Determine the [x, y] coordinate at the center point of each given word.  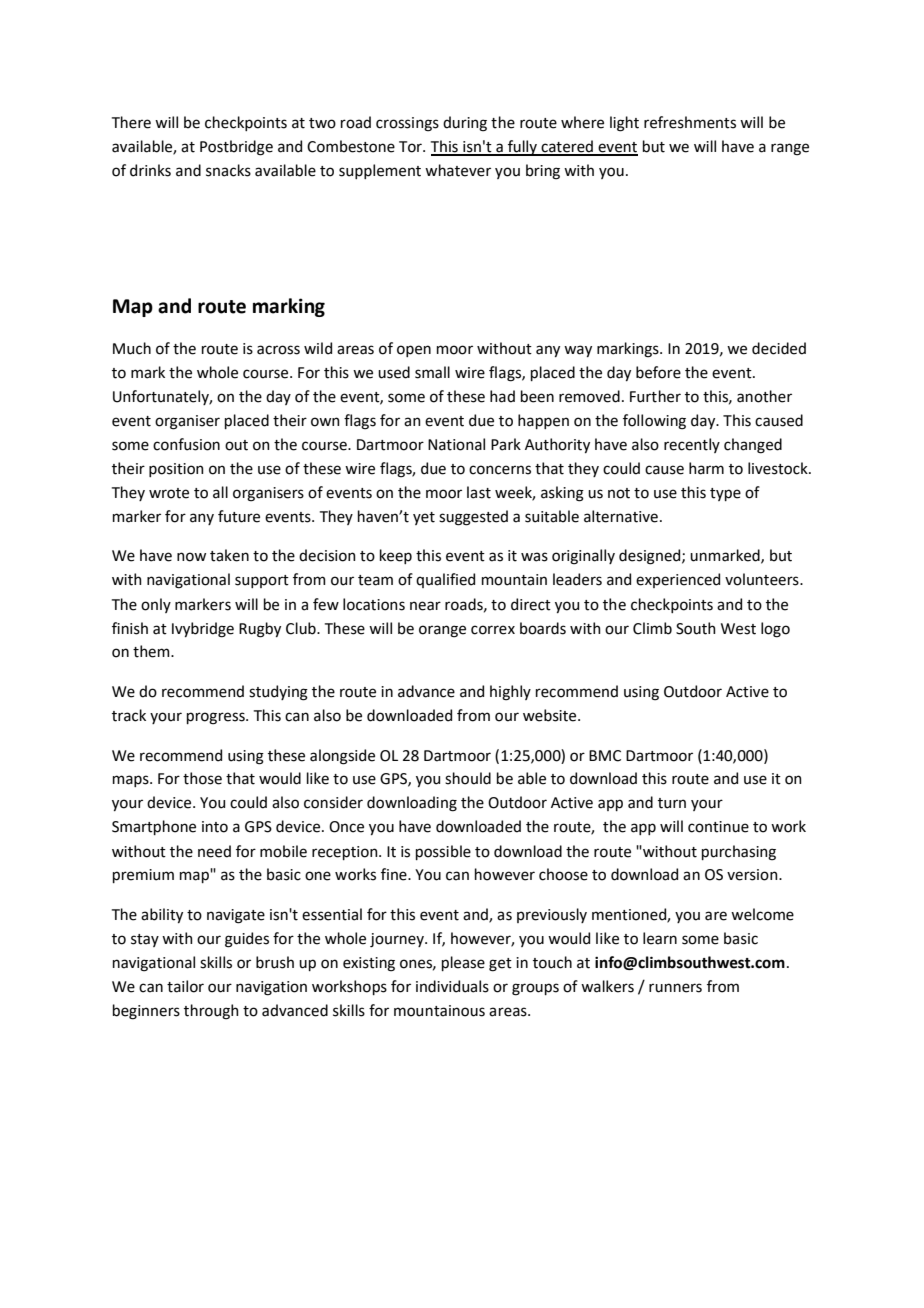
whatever [458, 170]
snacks [228, 170]
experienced [678, 580]
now [191, 557]
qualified [445, 580]
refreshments [690, 122]
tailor [185, 986]
